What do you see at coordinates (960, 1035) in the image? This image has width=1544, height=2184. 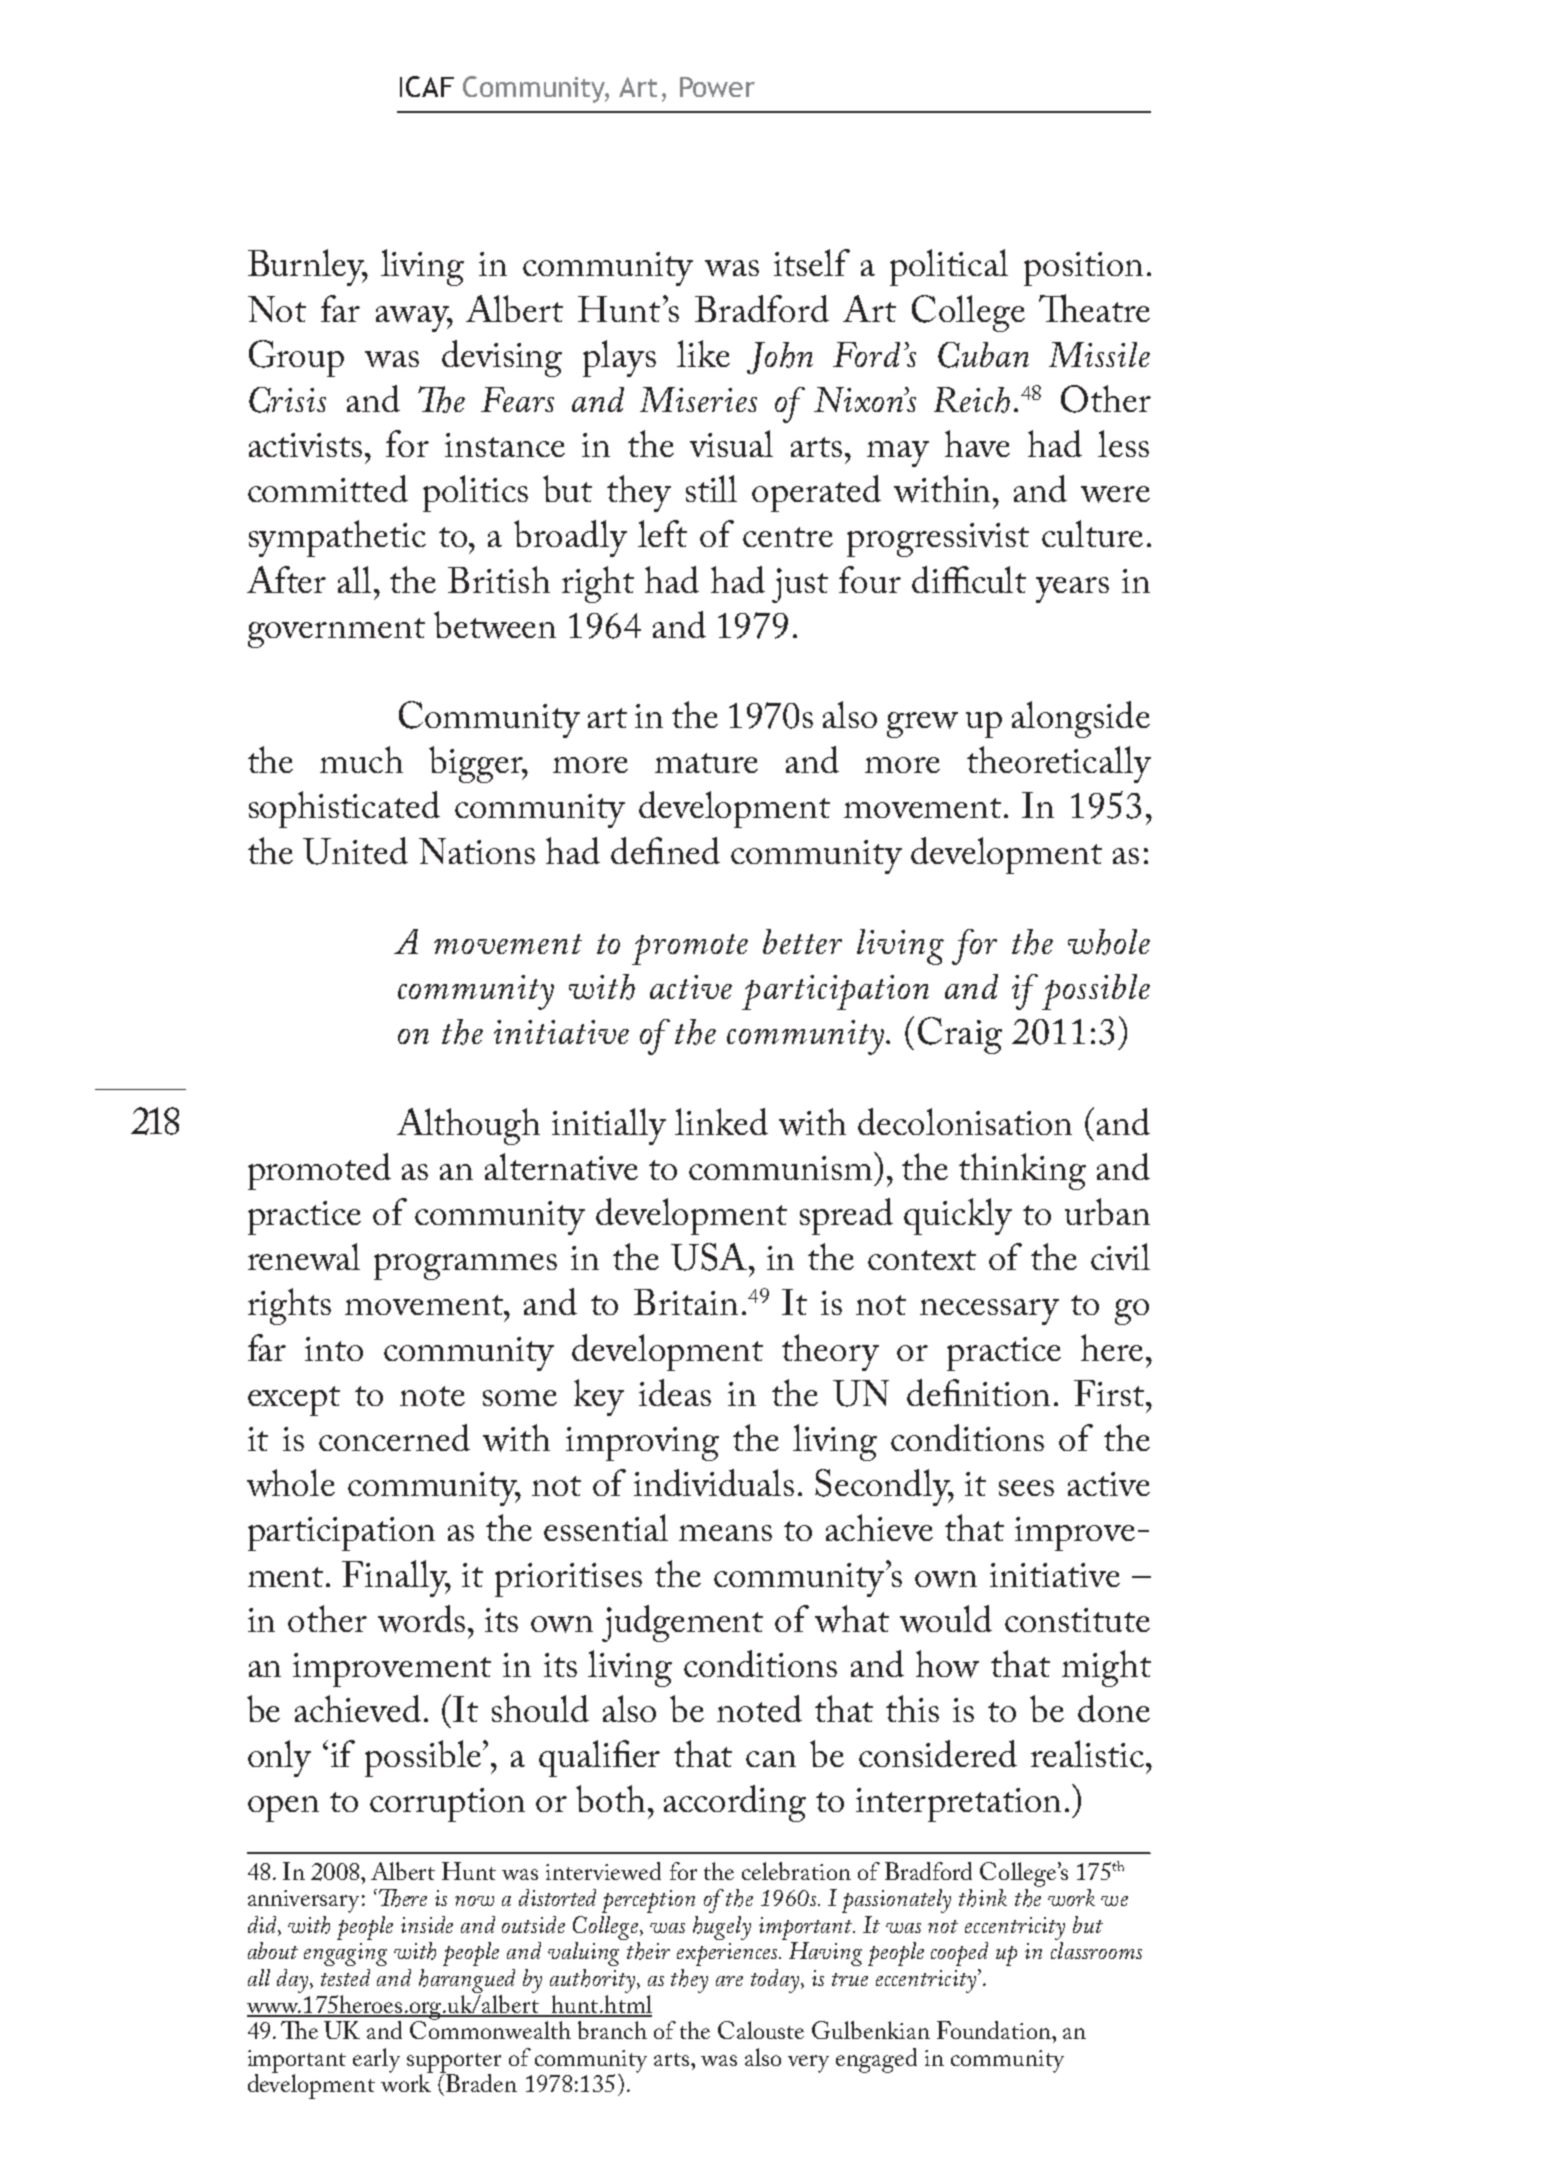 I see `Craig` at bounding box center [960, 1035].
